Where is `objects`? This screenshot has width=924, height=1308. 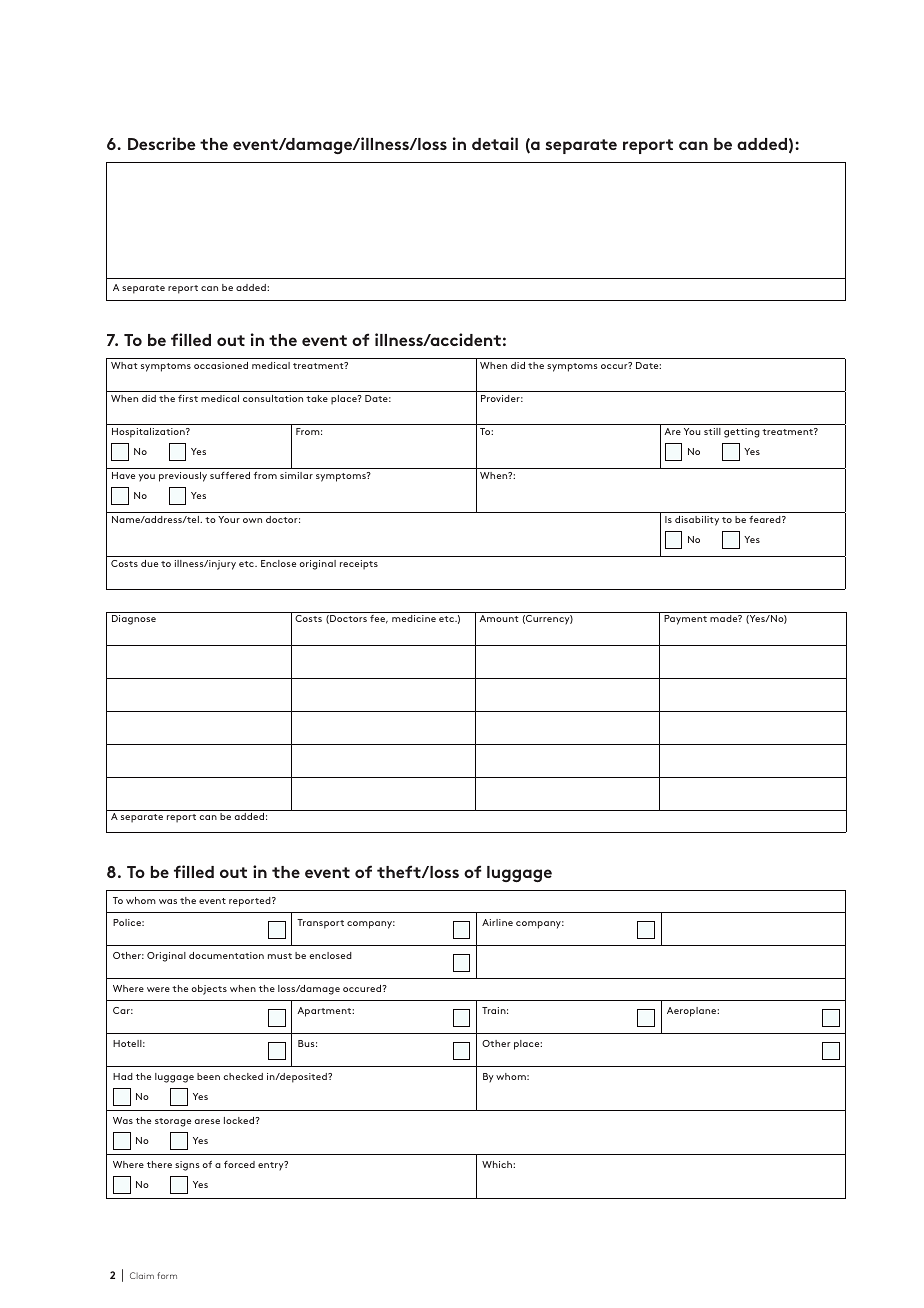 objects is located at coordinates (209, 990).
